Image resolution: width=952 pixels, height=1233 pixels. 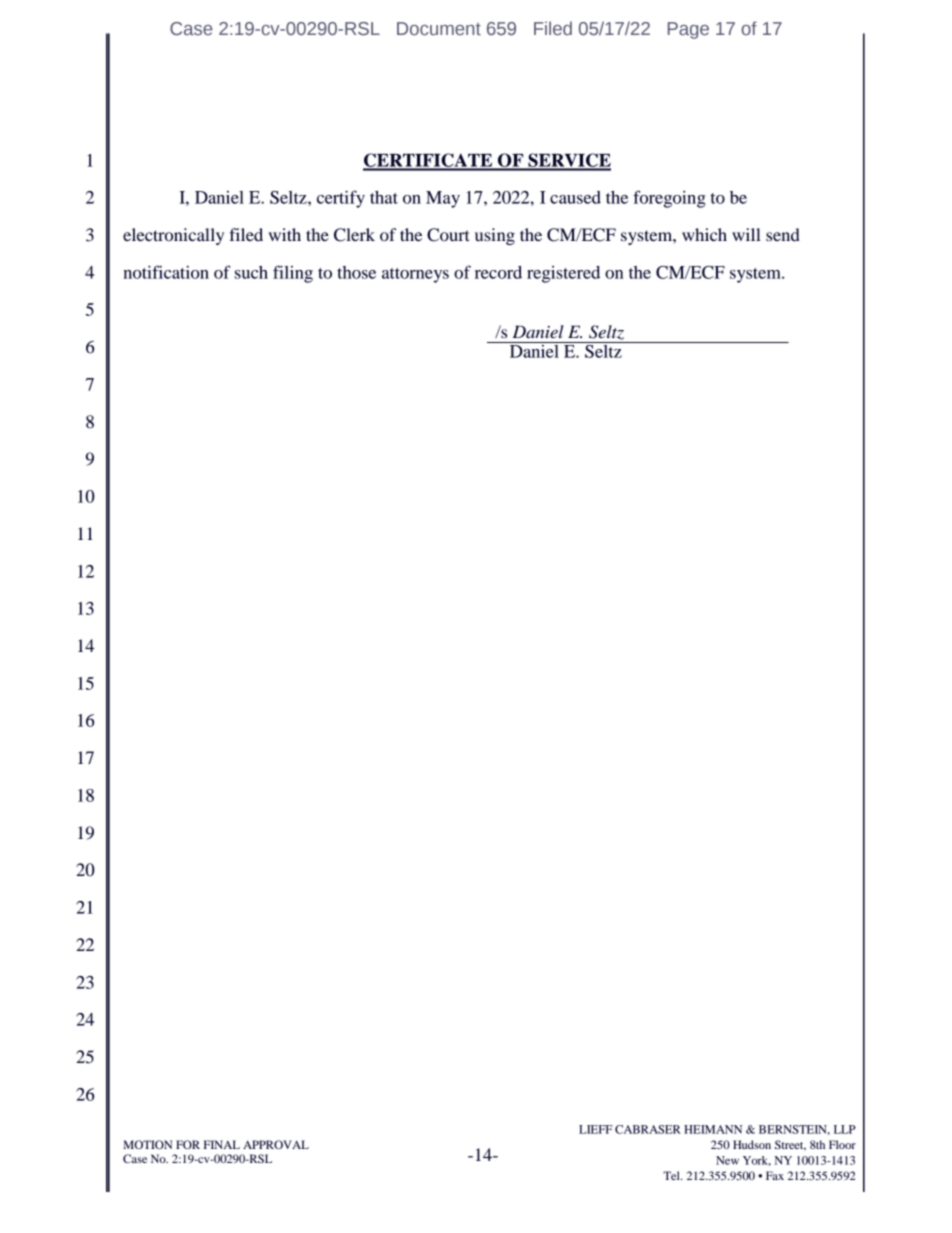 I want to click on registered, so click(x=563, y=274).
